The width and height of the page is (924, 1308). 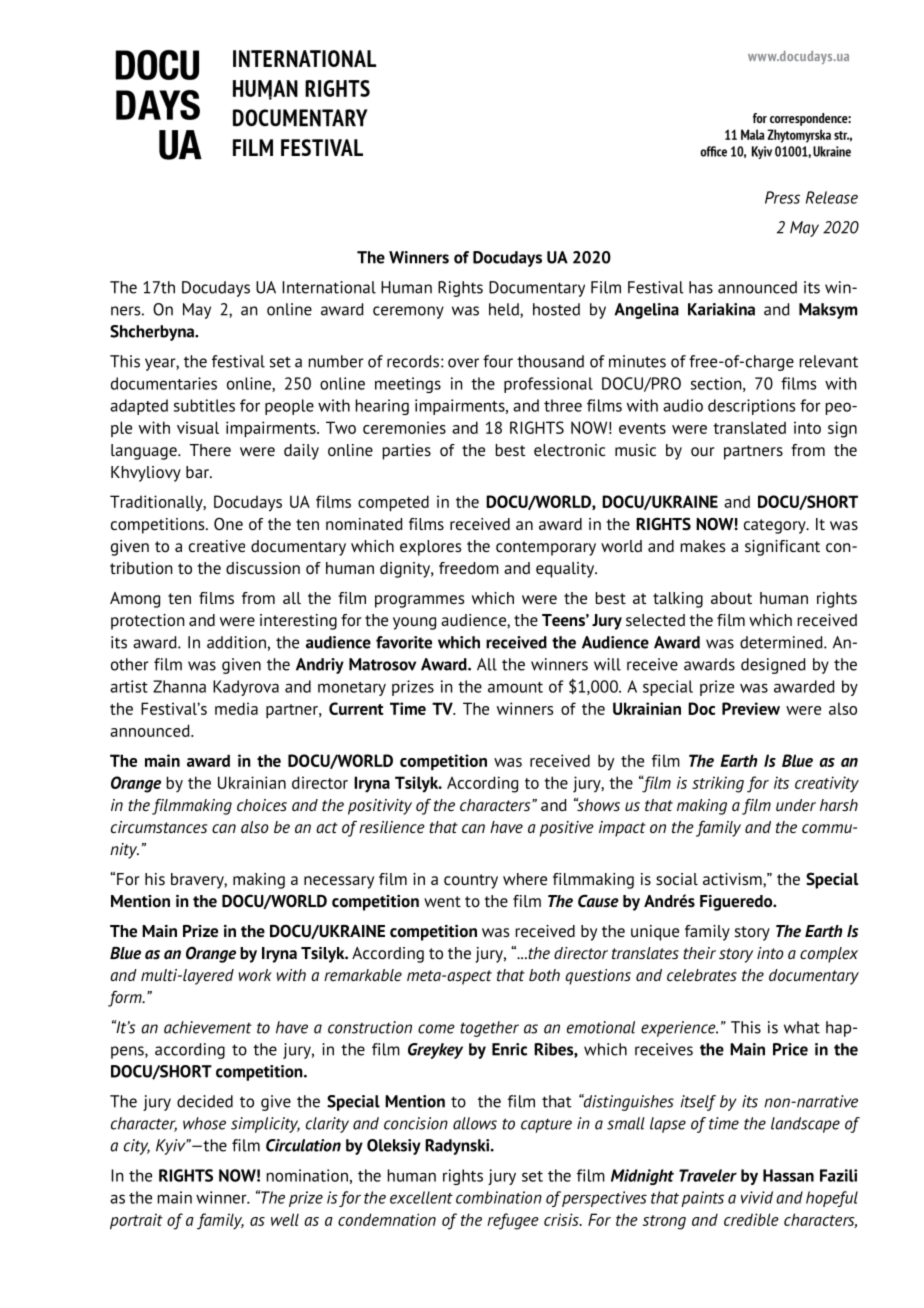 What do you see at coordinates (505, 310) in the page?
I see `held` at bounding box center [505, 310].
